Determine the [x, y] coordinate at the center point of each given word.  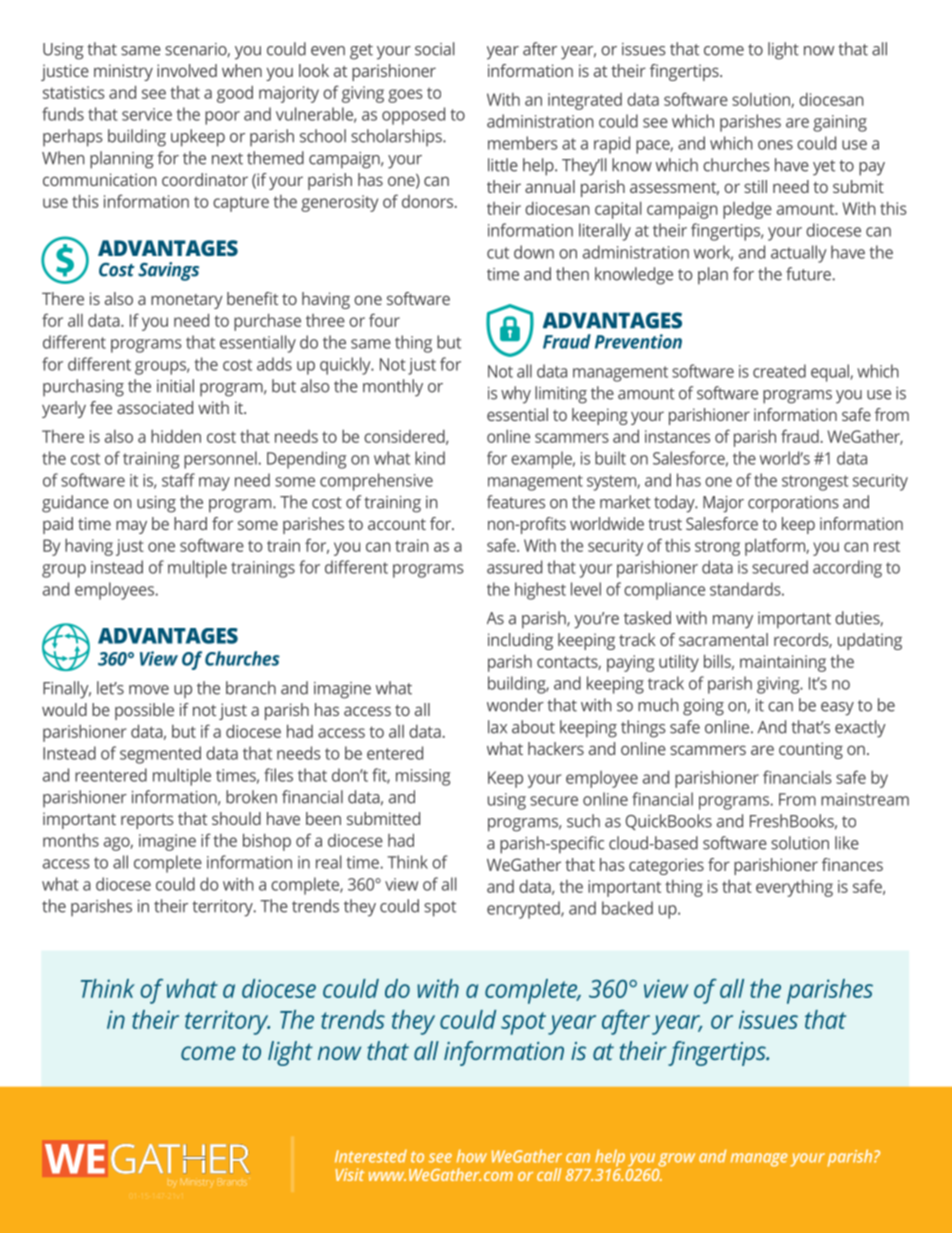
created [779, 371]
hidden [176, 436]
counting [811, 750]
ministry [123, 72]
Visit [350, 1174]
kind [430, 458]
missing [423, 777]
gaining [840, 123]
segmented [160, 755]
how [472, 1156]
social [434, 49]
